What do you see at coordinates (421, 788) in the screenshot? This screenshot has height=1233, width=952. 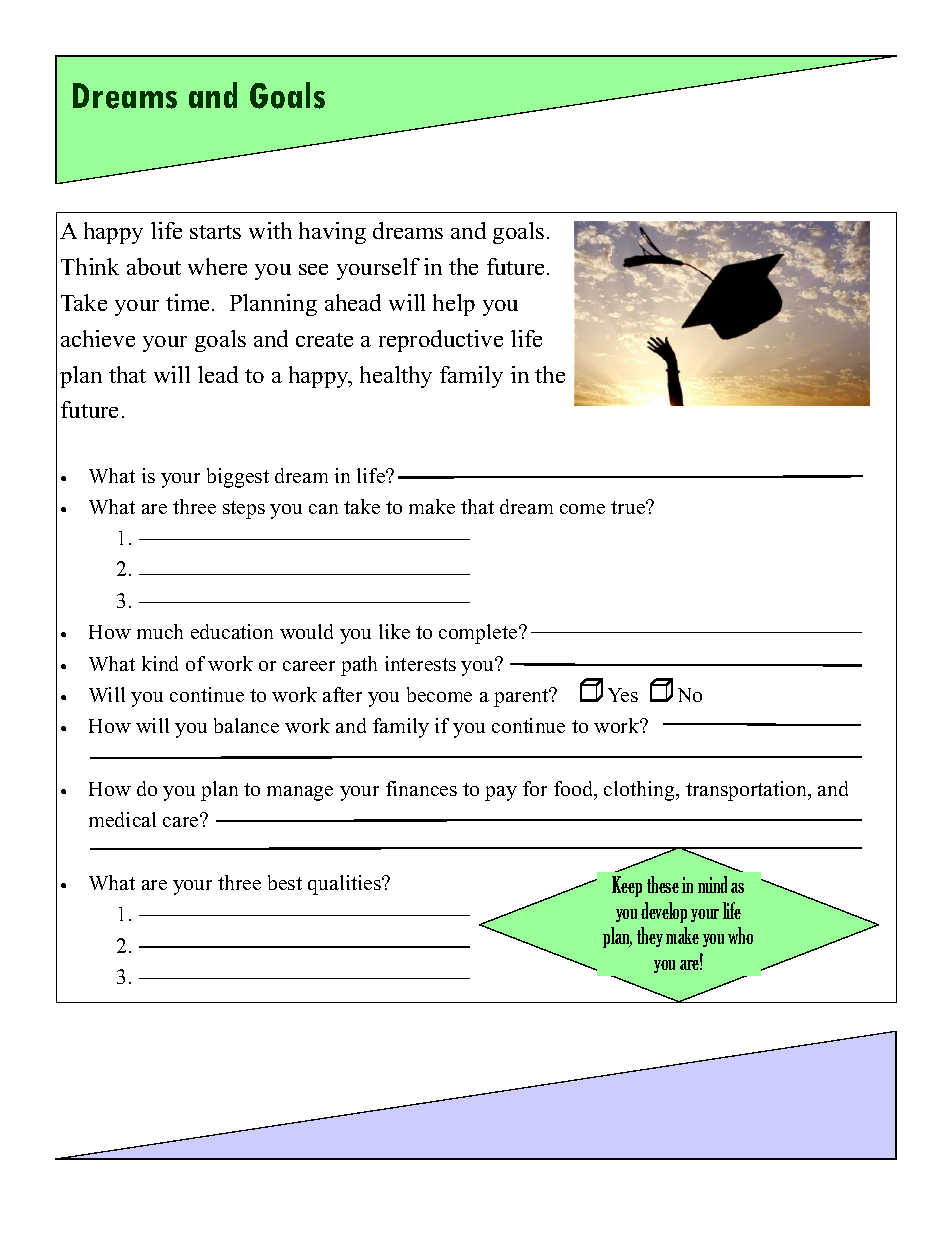 I see `finances` at bounding box center [421, 788].
